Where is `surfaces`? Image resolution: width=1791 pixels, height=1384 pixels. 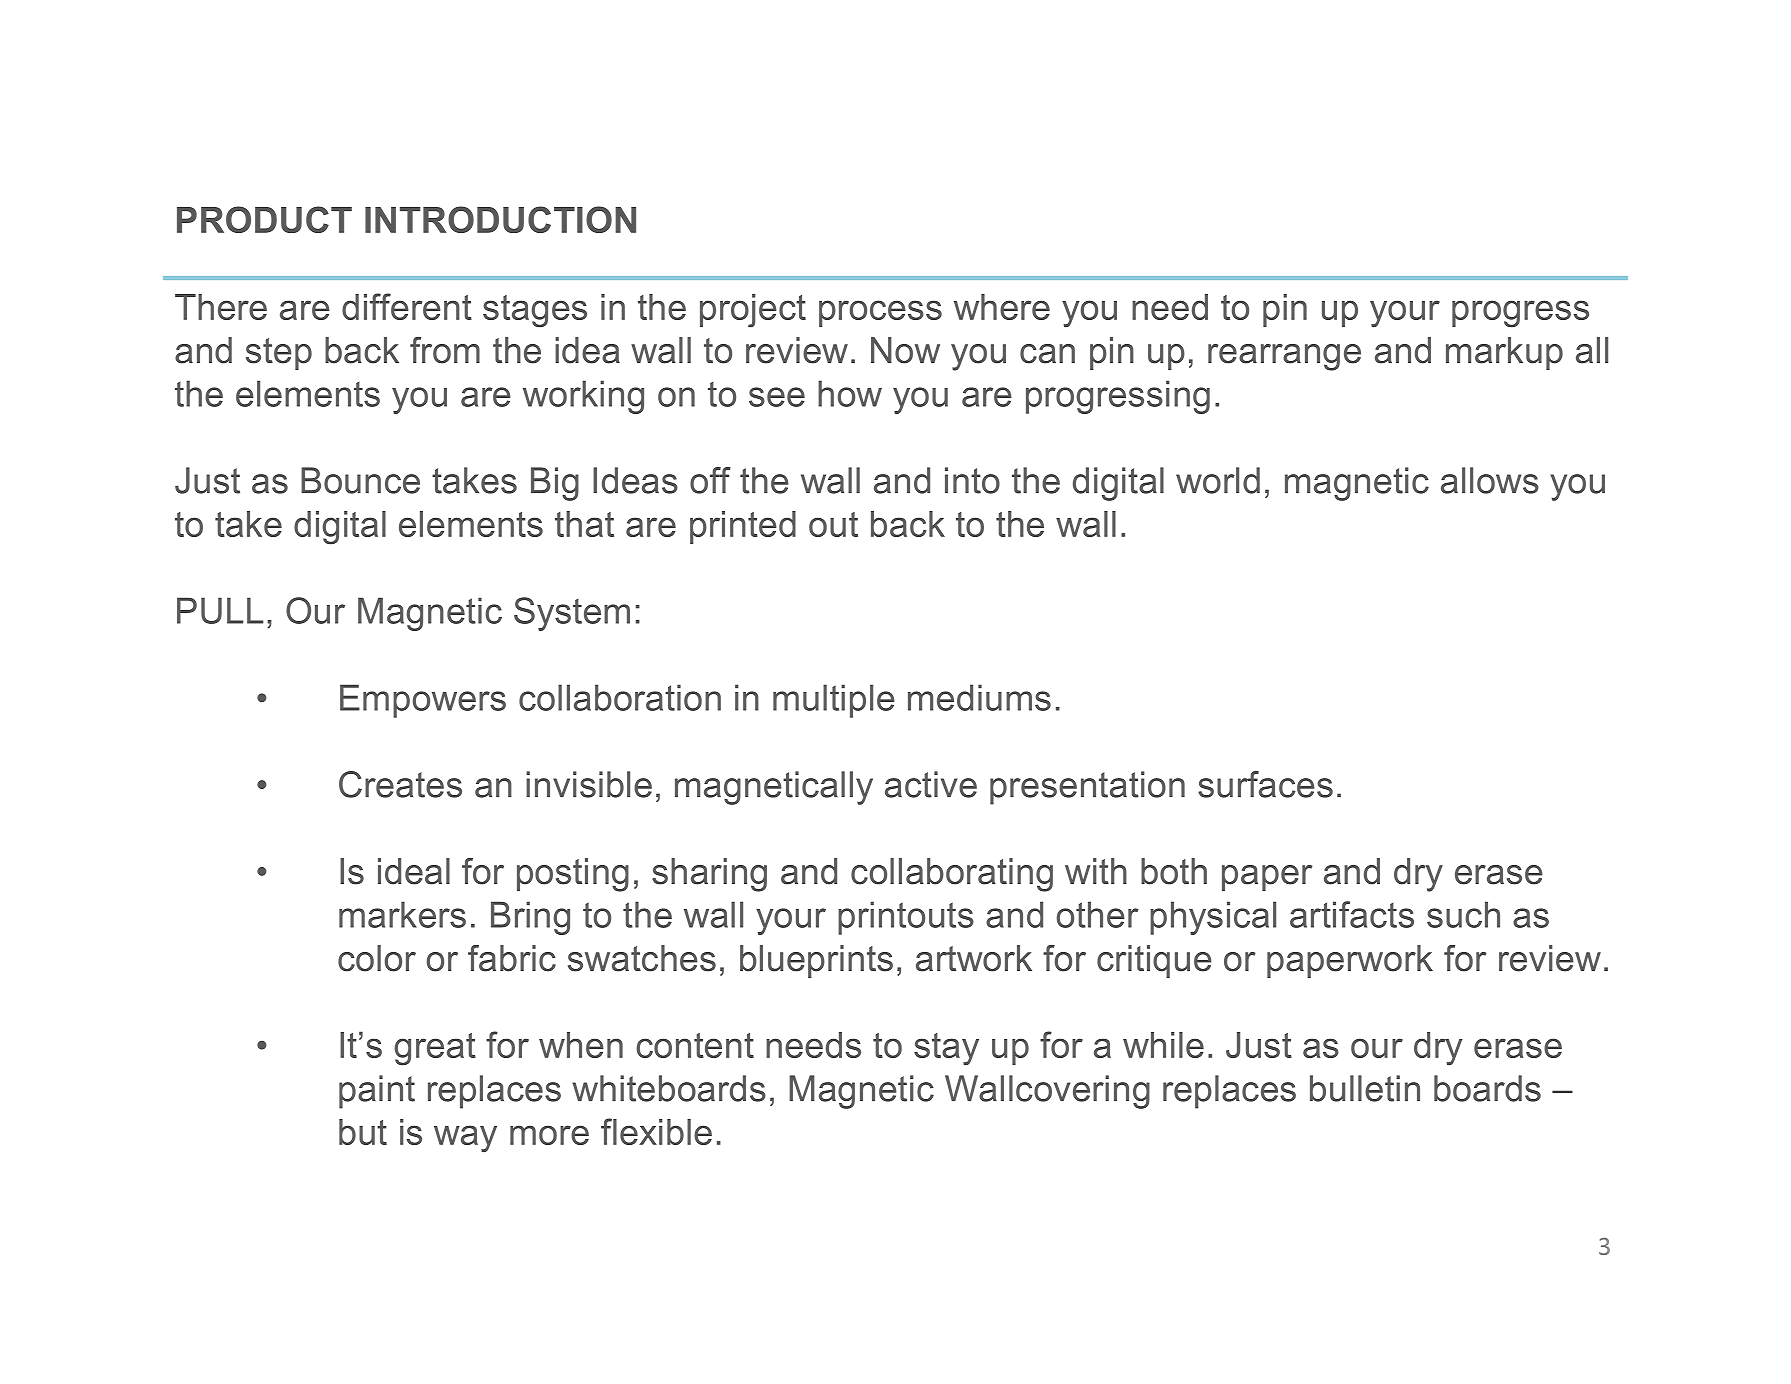
surfaces is located at coordinates (1265, 784).
